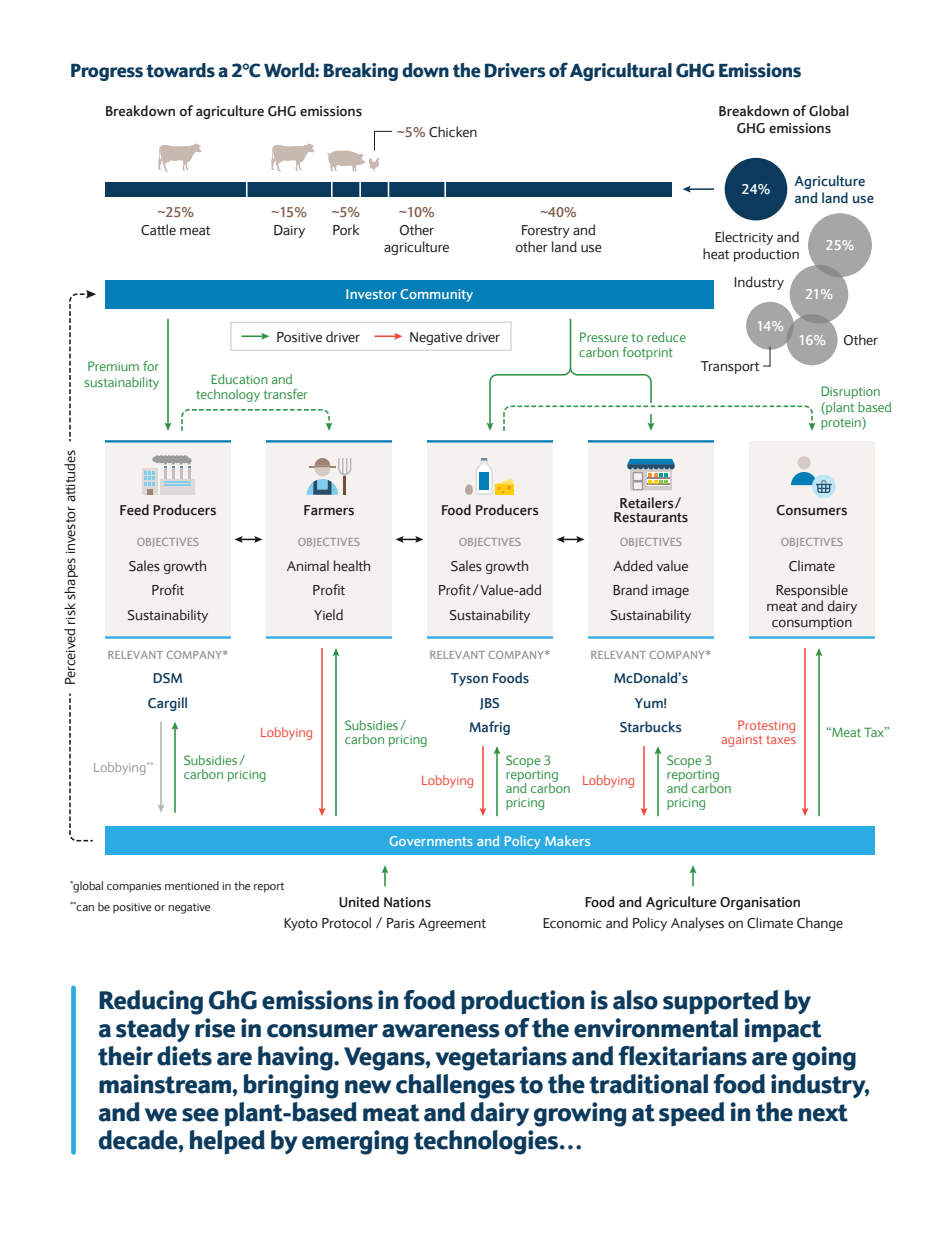  What do you see at coordinates (453, 132) in the image?
I see `Chicken` at bounding box center [453, 132].
